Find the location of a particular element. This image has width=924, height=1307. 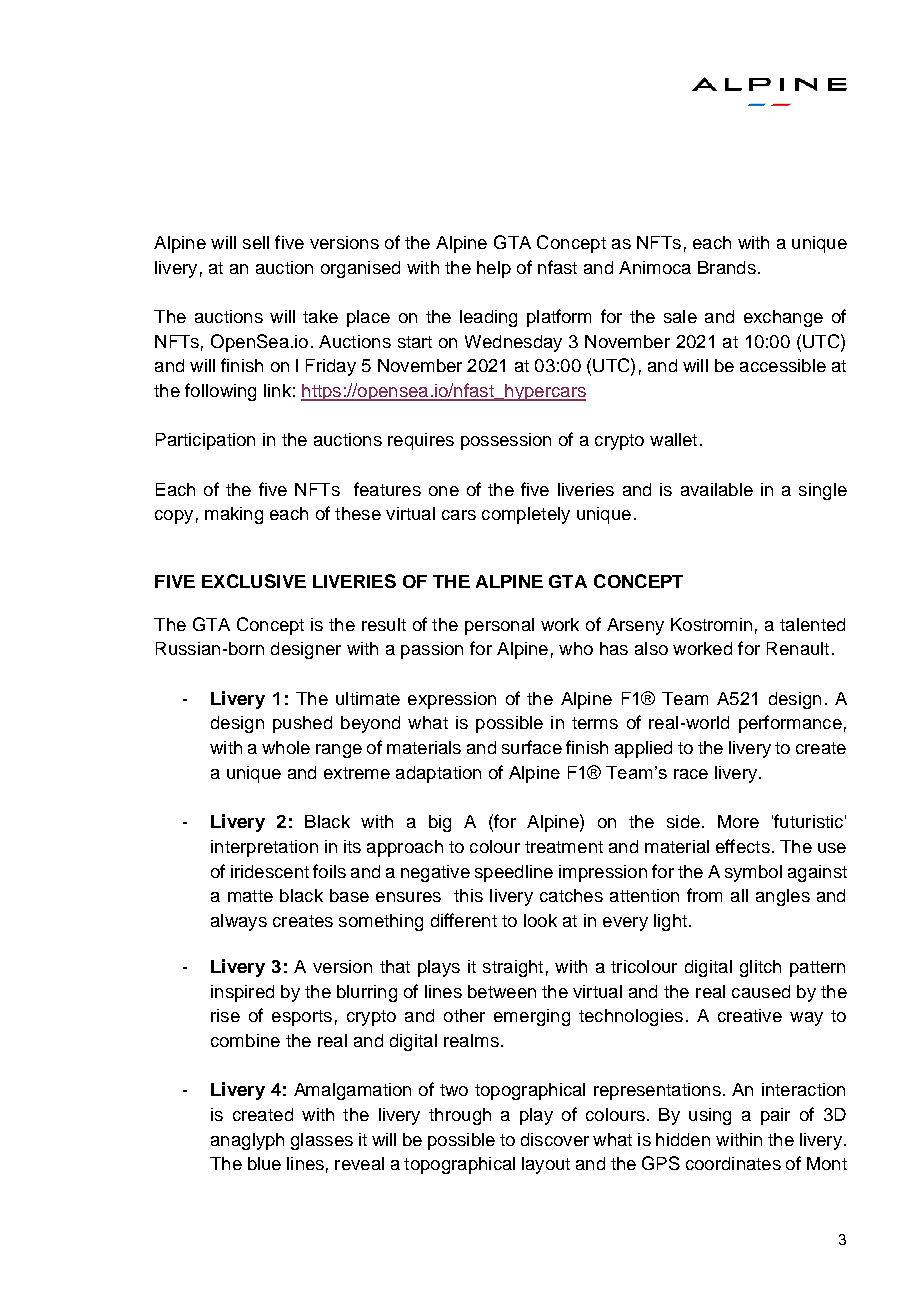

expression is located at coordinates (452, 700).
